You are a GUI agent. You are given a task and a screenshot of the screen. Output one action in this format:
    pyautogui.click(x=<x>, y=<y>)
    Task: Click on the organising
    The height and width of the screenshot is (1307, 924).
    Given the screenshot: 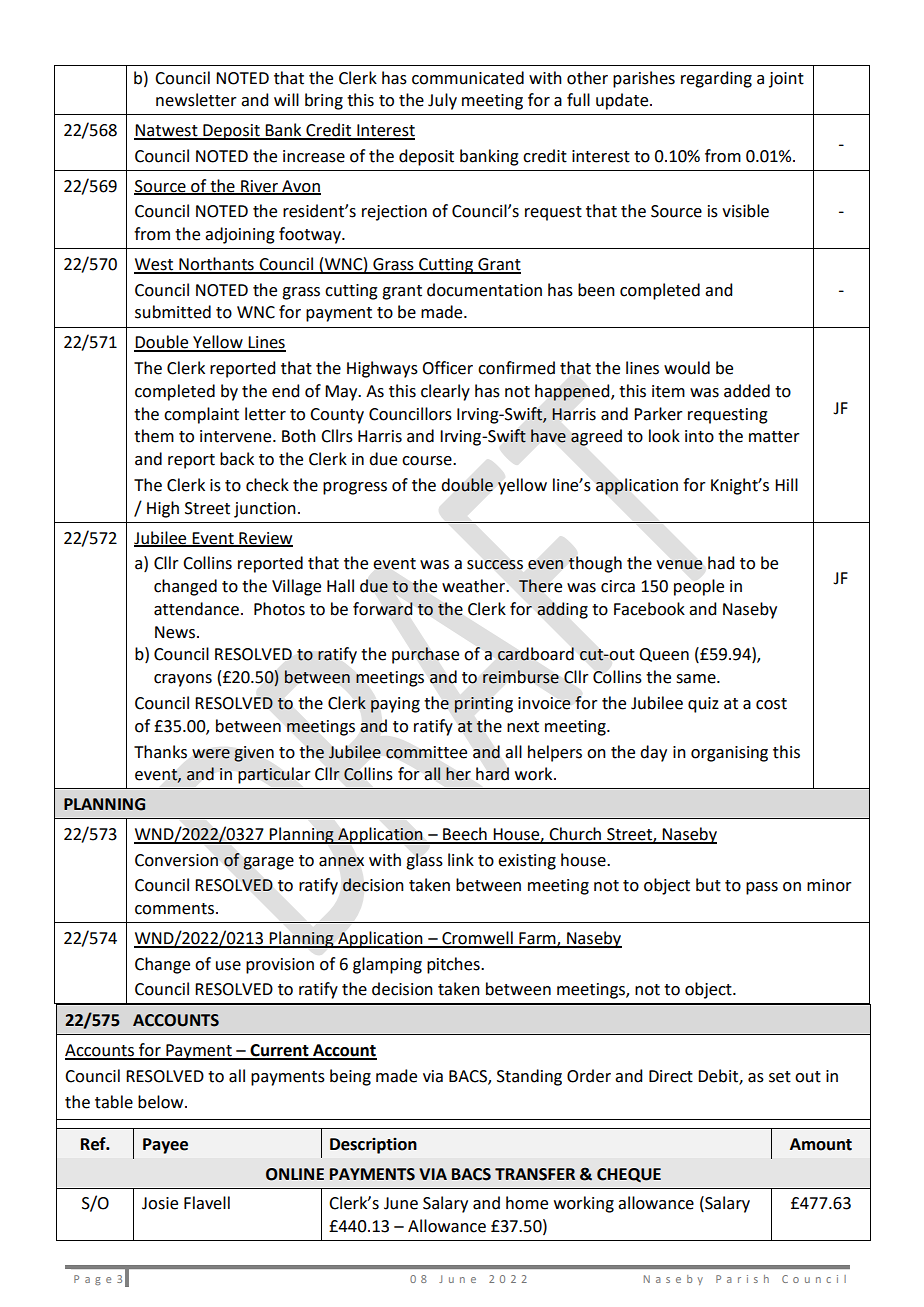 What is the action you would take?
    pyautogui.click(x=729, y=754)
